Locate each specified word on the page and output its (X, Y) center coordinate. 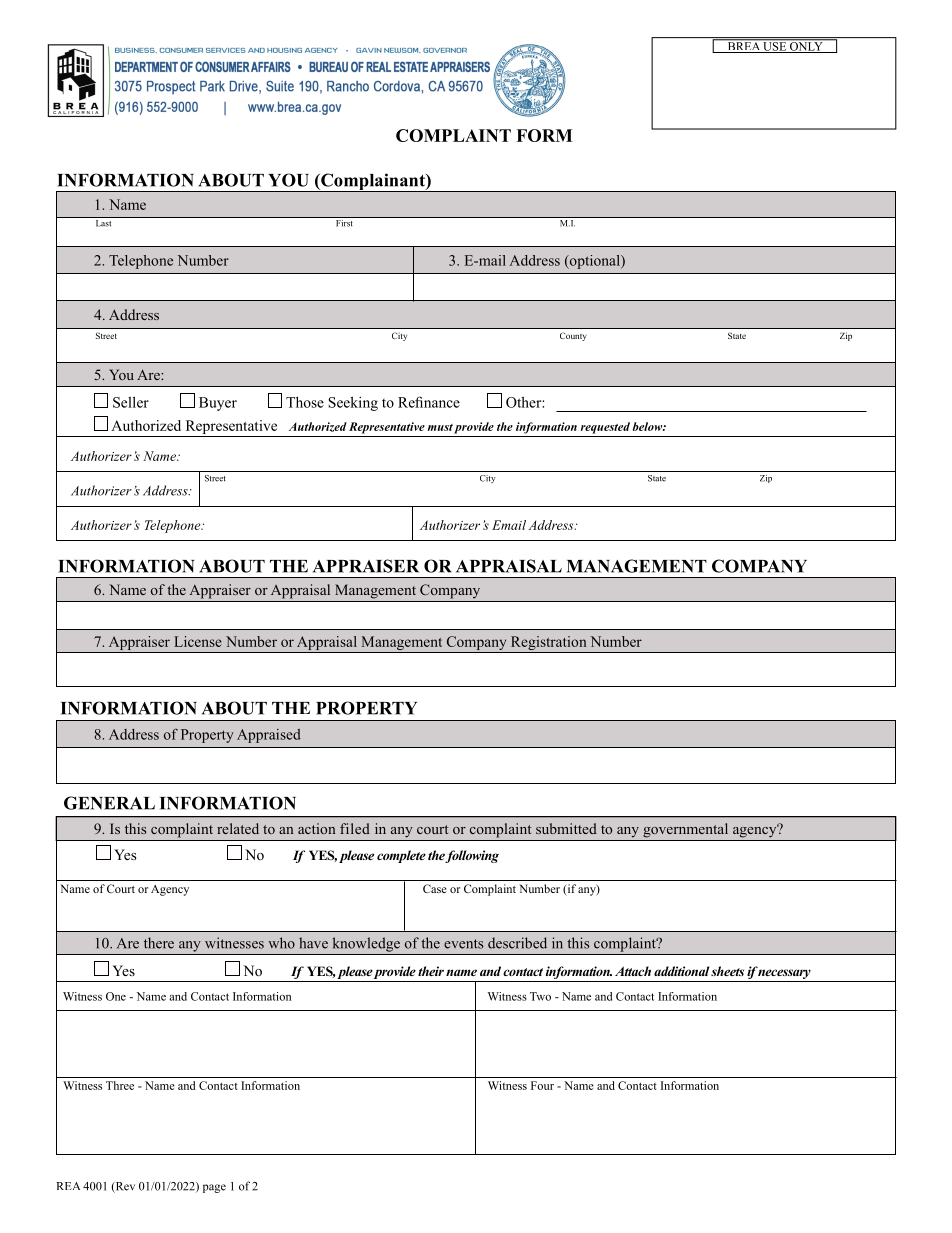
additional (681, 971)
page (214, 1188)
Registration (548, 644)
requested (605, 428)
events (463, 944)
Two (540, 996)
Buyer (218, 404)
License (198, 641)
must (440, 427)
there (159, 943)
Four (542, 1085)
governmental (685, 830)
